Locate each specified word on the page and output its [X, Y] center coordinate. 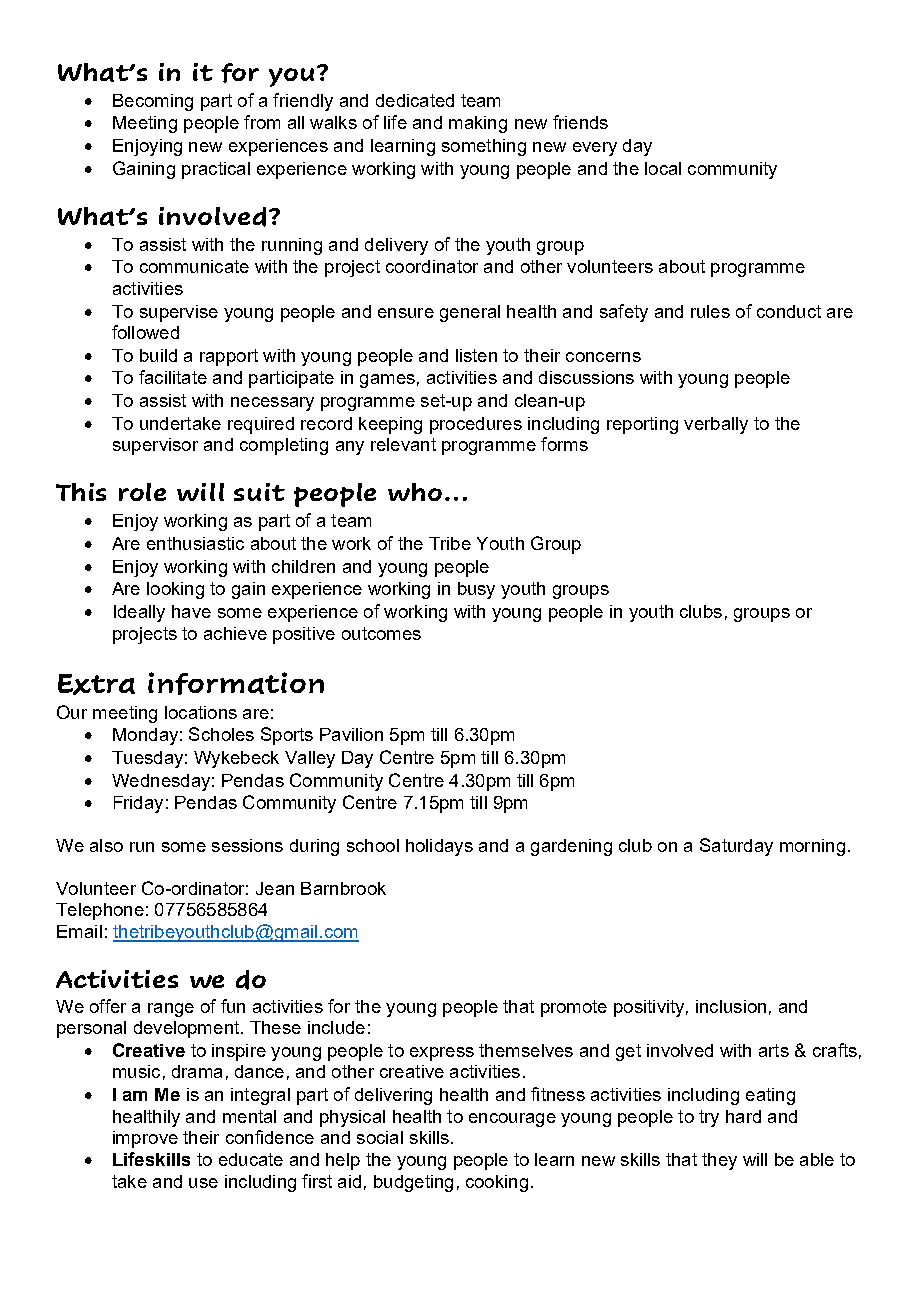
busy [476, 590]
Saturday [736, 847]
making [478, 124]
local [663, 168]
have [191, 611]
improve [145, 1139]
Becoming [153, 102]
